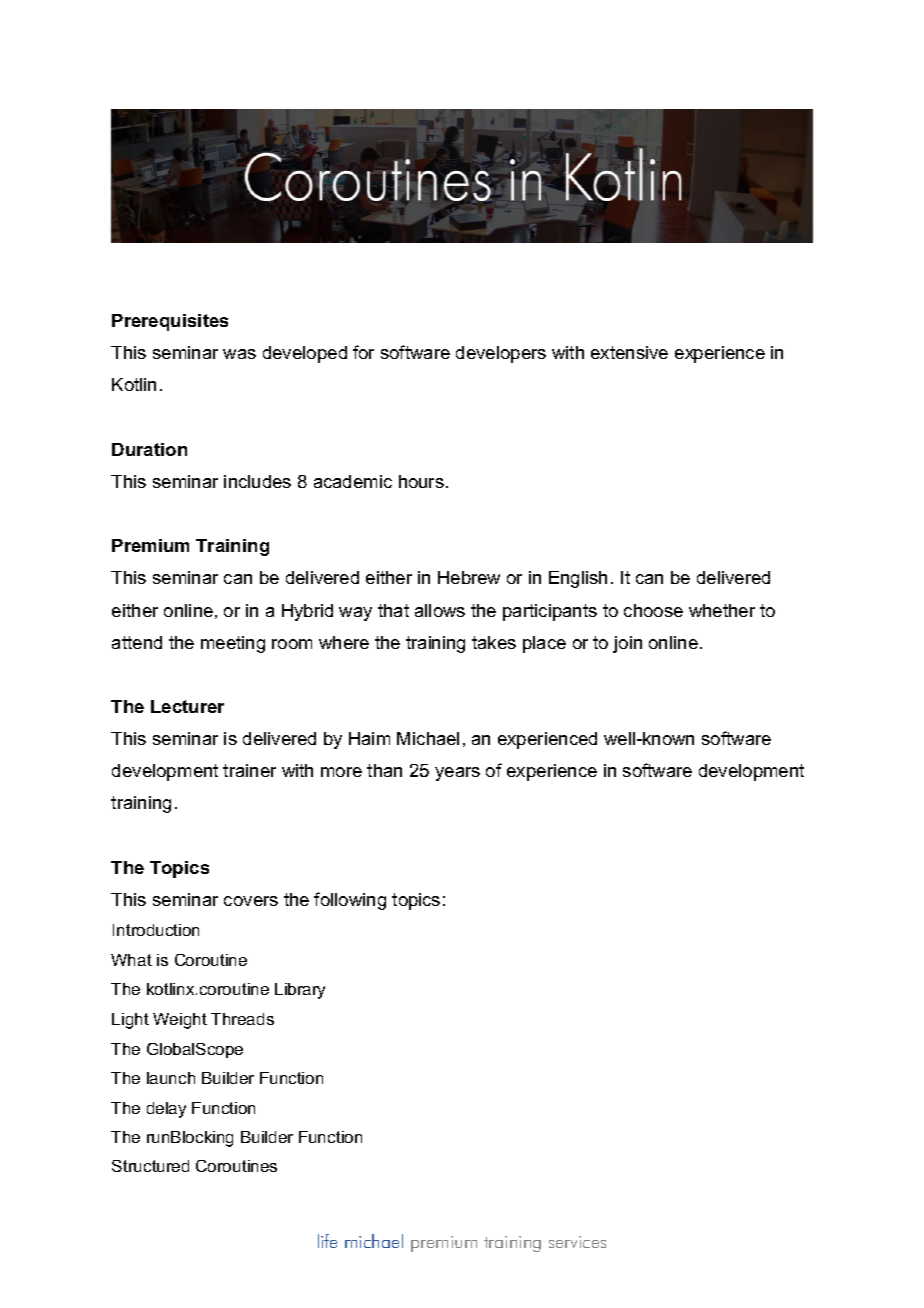  I want to click on services, so click(577, 1242).
